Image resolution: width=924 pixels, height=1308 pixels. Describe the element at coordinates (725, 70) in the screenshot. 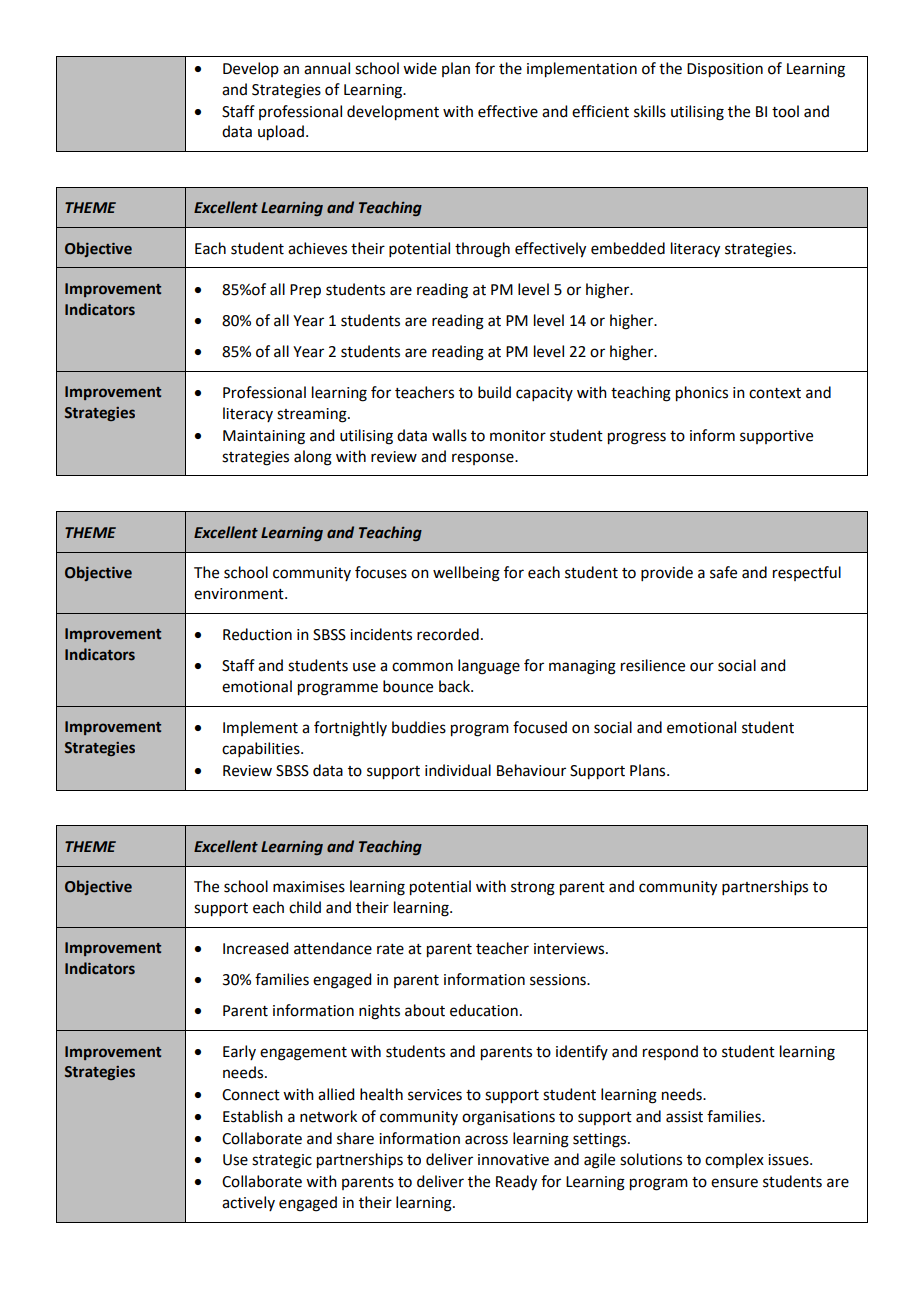

I see `Disposition` at that location.
